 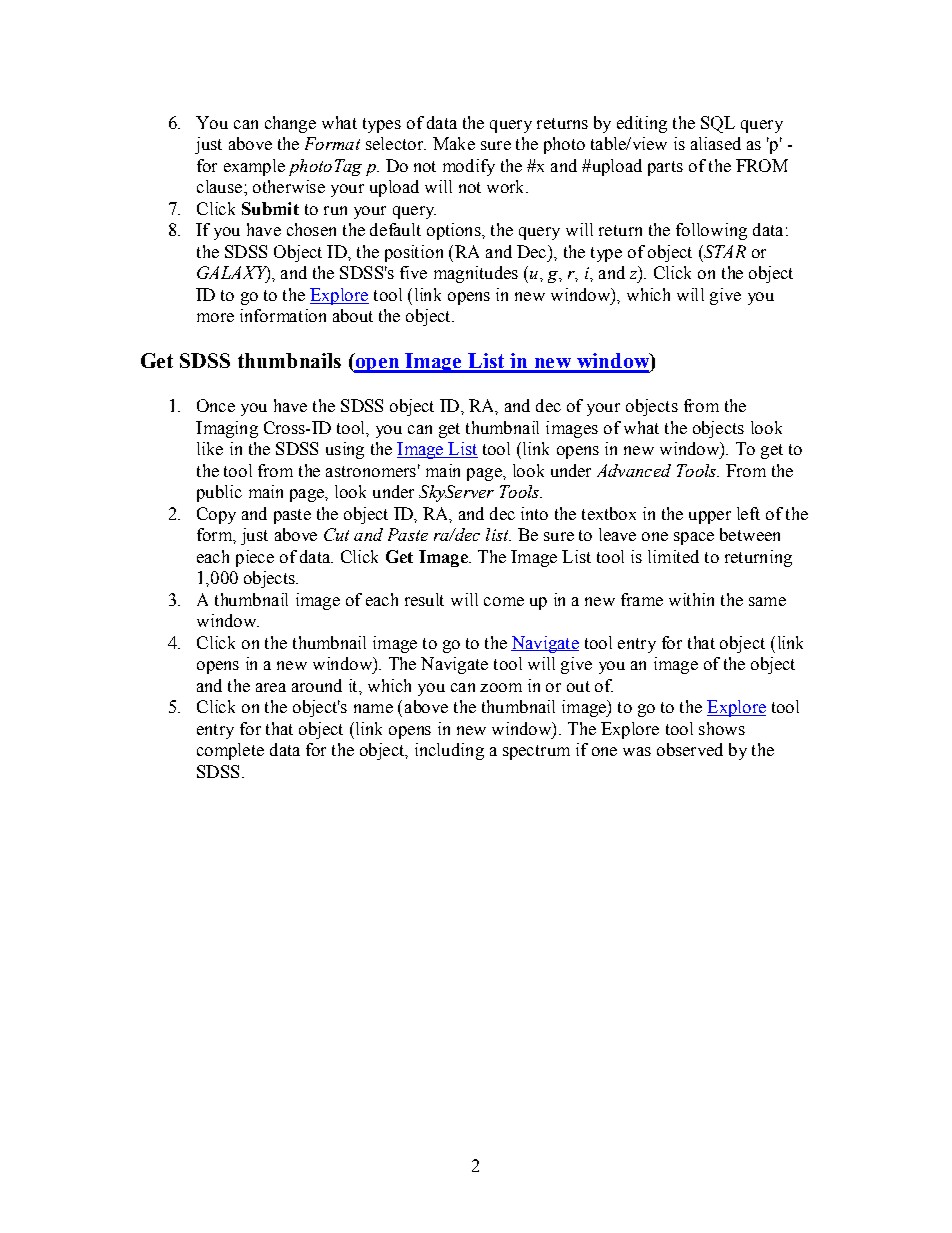 What do you see at coordinates (722, 728) in the document?
I see `shows` at bounding box center [722, 728].
